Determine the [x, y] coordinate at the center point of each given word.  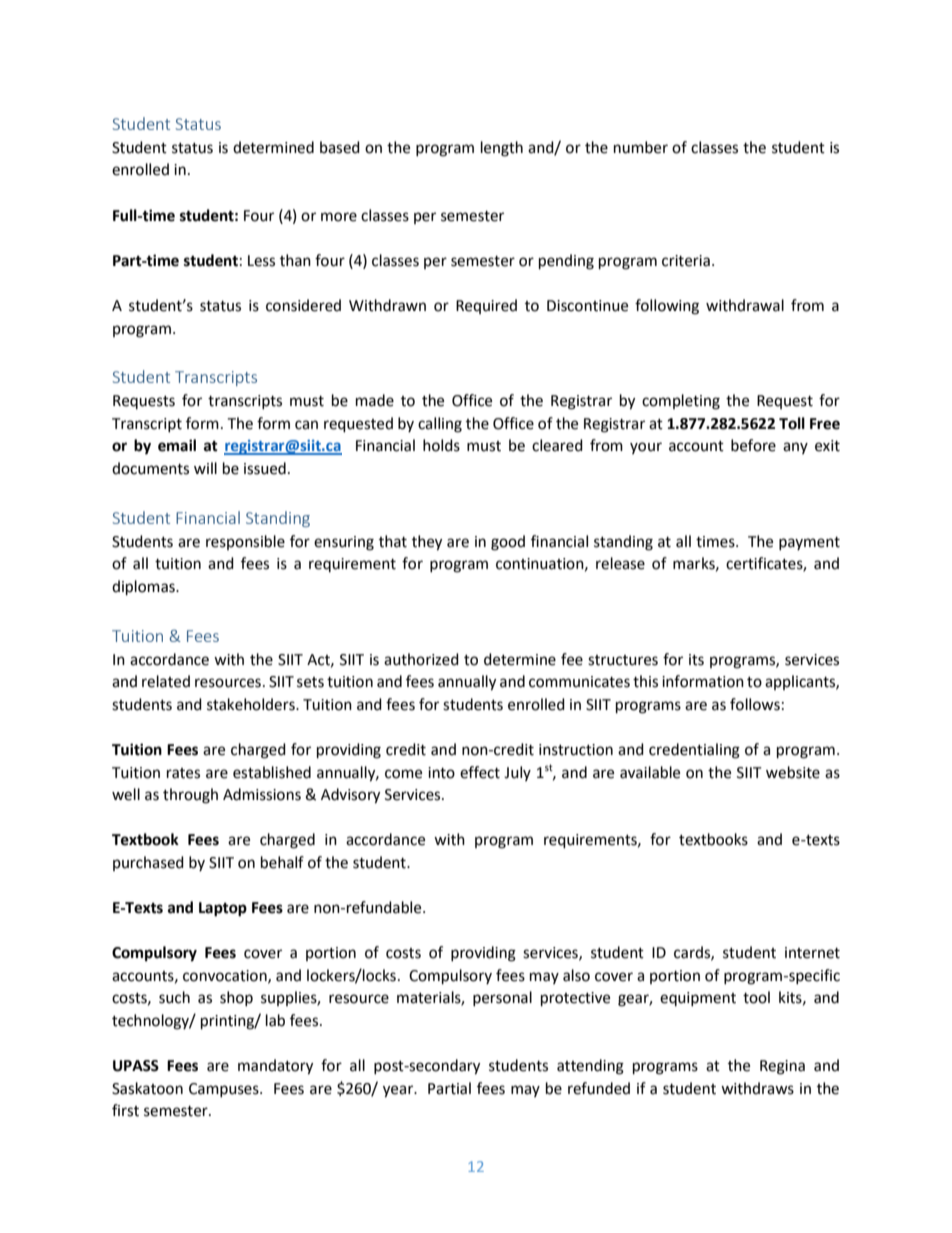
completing [681, 402]
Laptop [223, 909]
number [641, 147]
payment [809, 543]
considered [303, 305]
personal [502, 998]
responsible [245, 542]
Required [486, 306]
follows [755, 704]
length [502, 149]
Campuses [225, 1090]
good [508, 543]
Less [261, 261]
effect [480, 772]
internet [812, 953]
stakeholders [252, 704]
